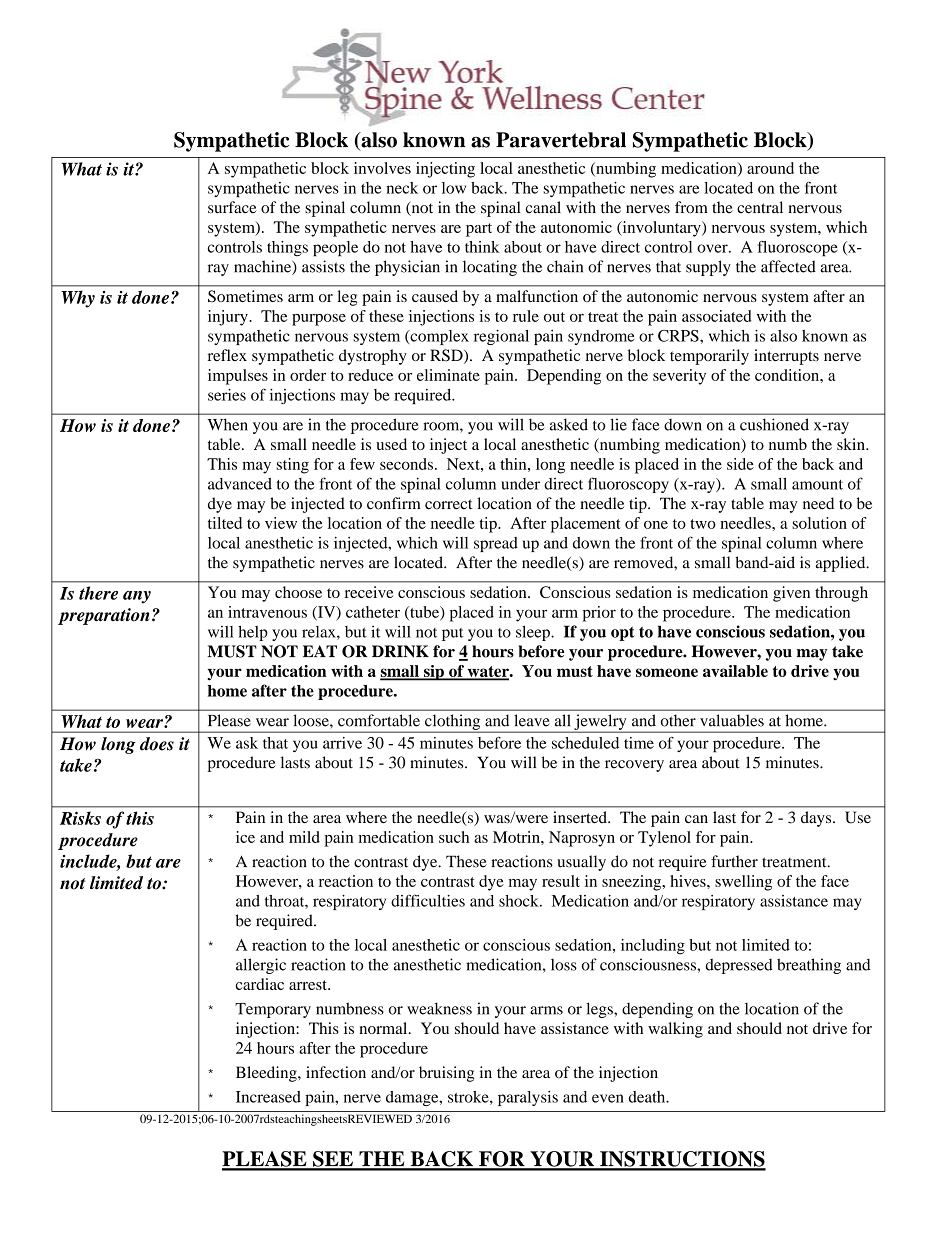 The height and width of the screenshot is (1233, 952). Describe the element at coordinates (454, 188) in the screenshot. I see `low` at that location.
